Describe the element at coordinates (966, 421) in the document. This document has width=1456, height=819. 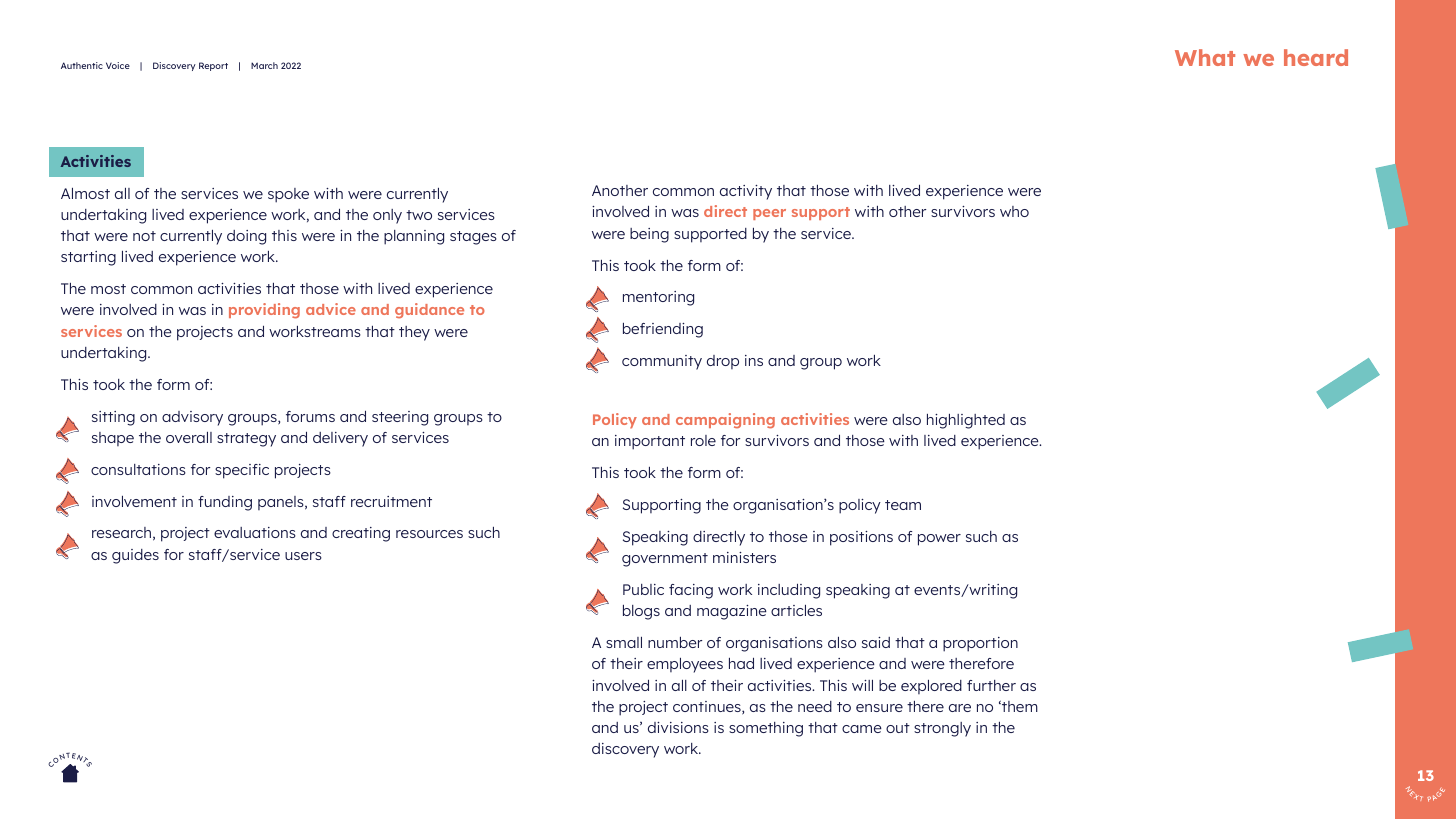
I see `highlighted` at that location.
